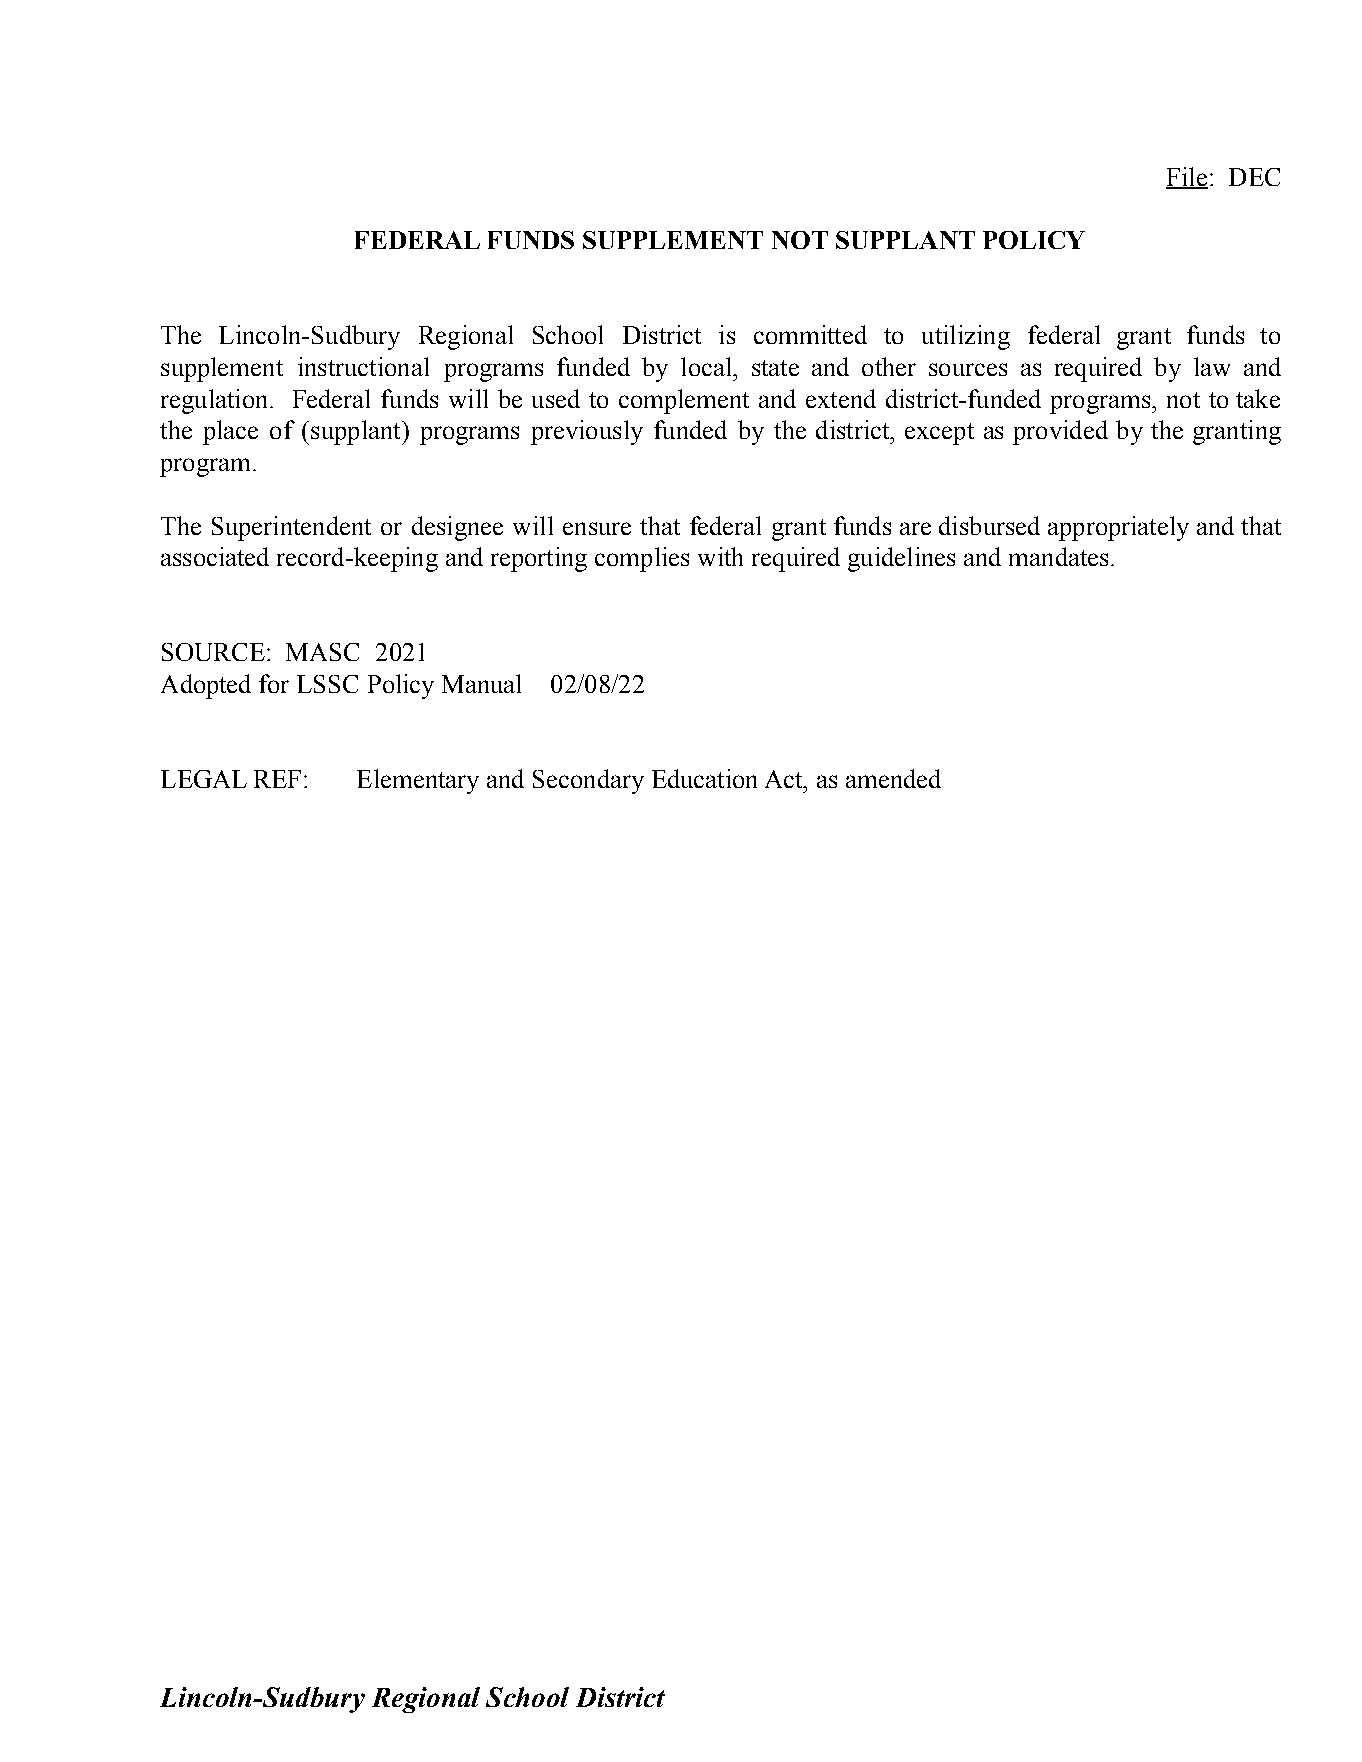 Image resolution: width=1362 pixels, height=1762 pixels. Describe the element at coordinates (1187, 178) in the page. I see `File` at that location.
